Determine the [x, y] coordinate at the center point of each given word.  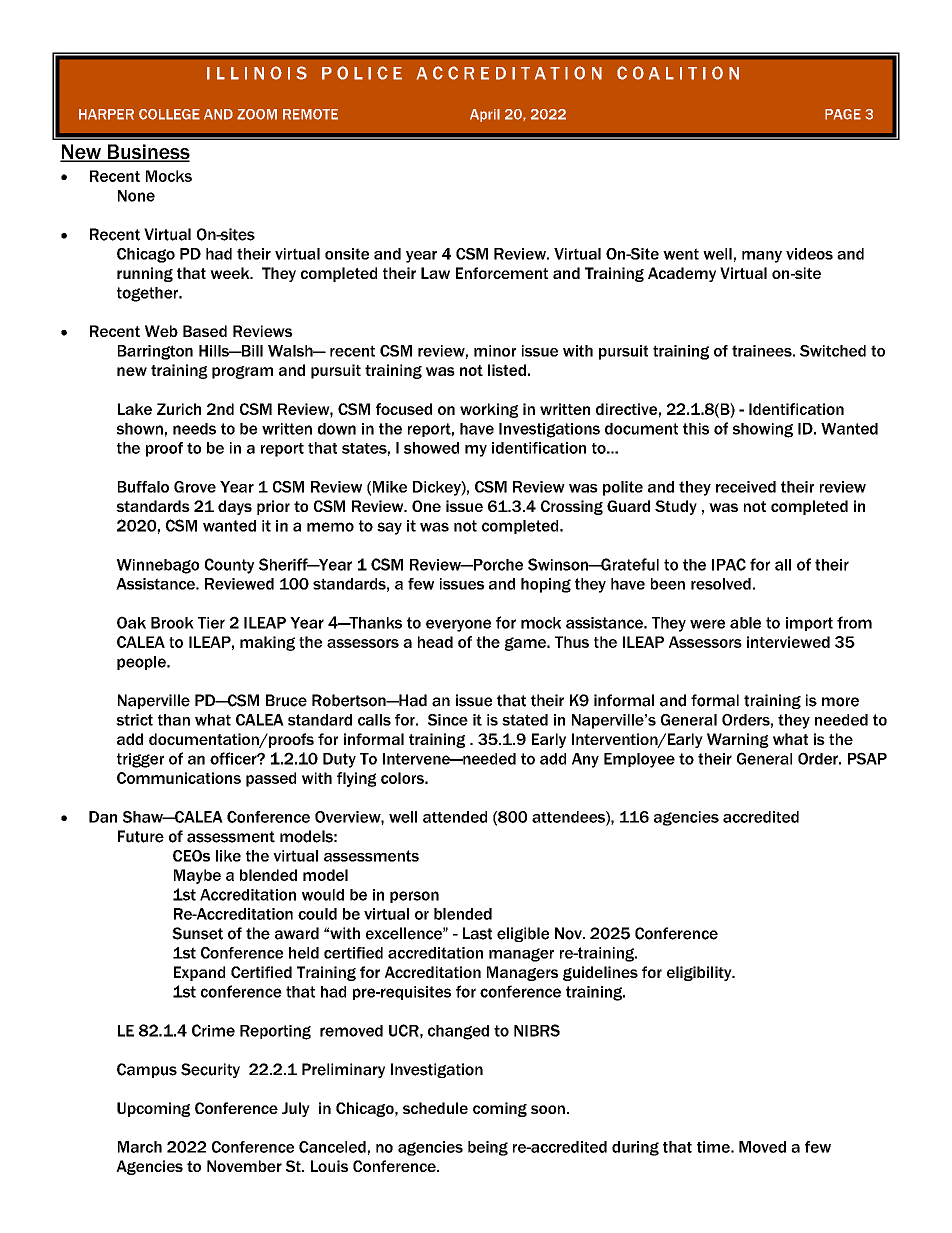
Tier [211, 623]
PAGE [843, 114]
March [140, 1147]
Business [148, 153]
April [485, 115]
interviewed [788, 642]
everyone [458, 625]
